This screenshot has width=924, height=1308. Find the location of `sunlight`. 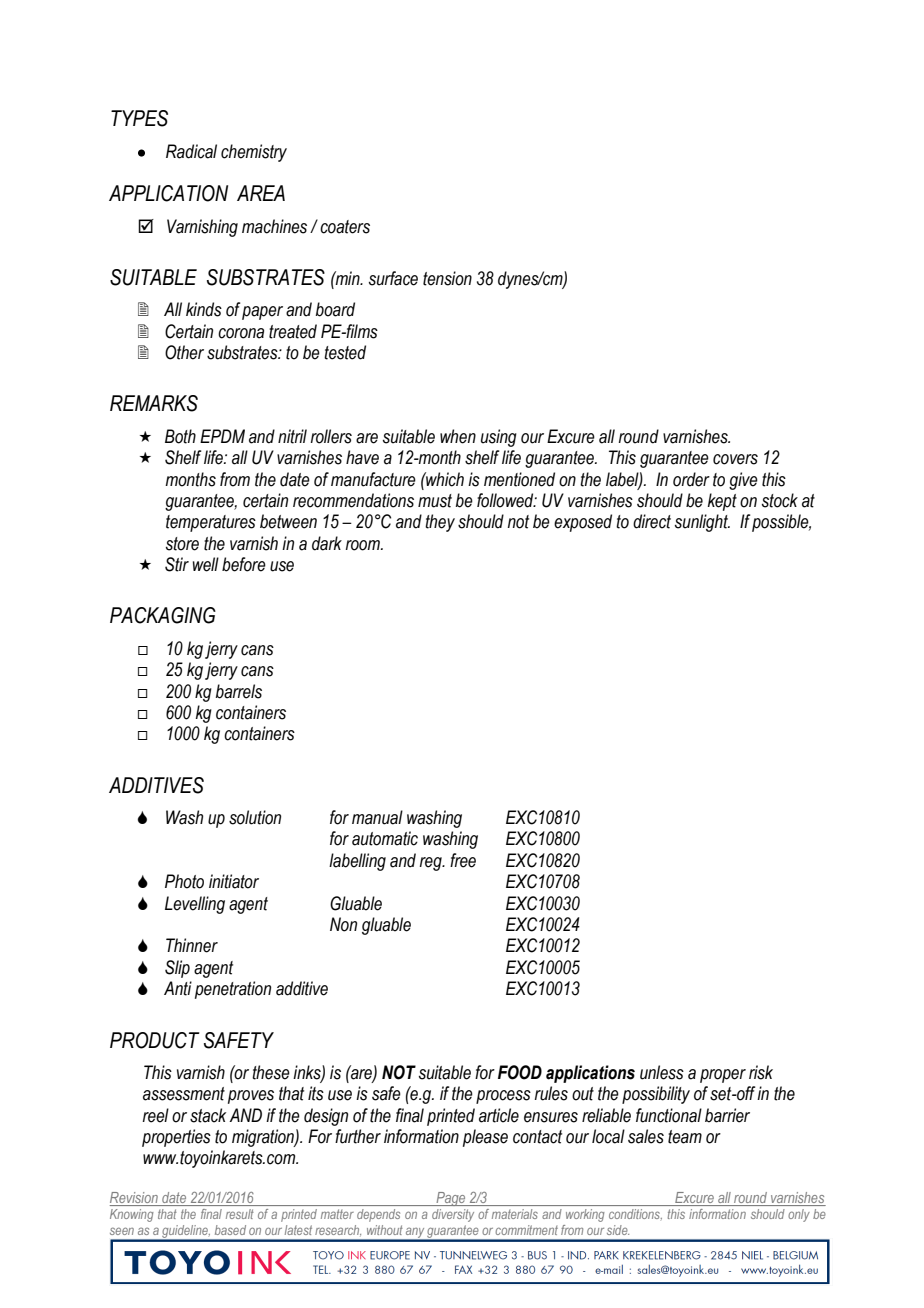

sunlight is located at coordinates (702, 523).
